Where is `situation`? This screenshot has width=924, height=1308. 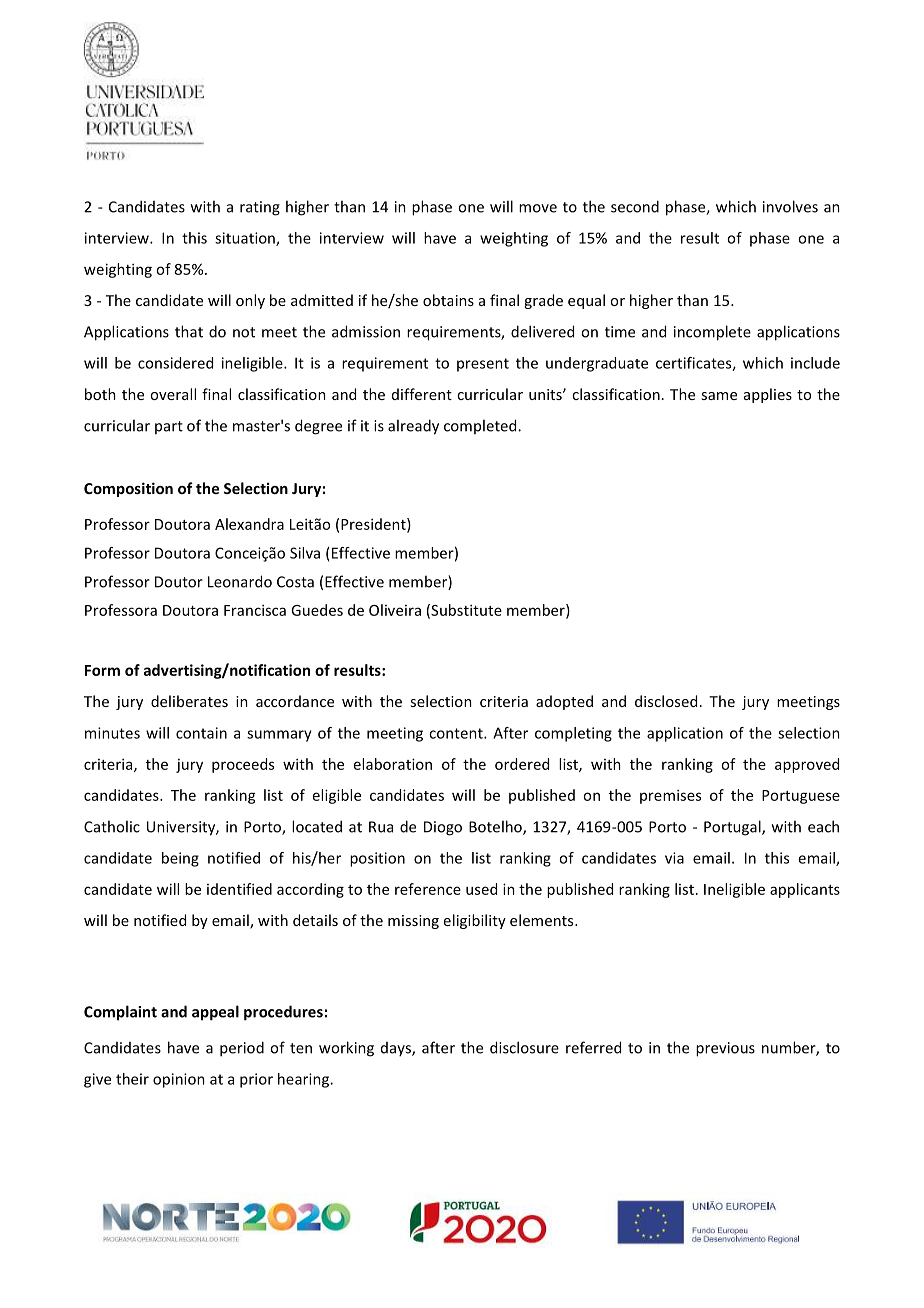 situation is located at coordinates (246, 239).
